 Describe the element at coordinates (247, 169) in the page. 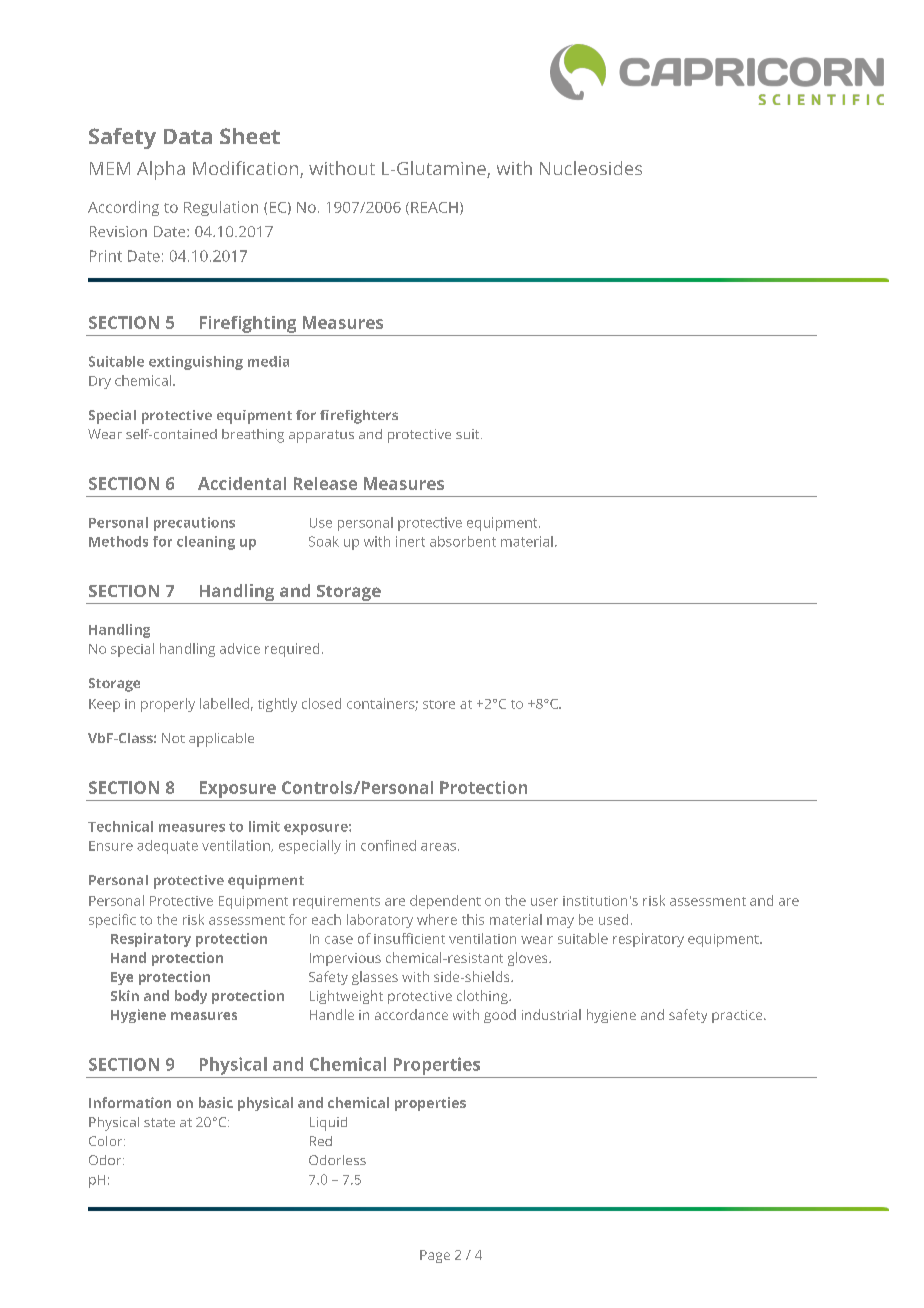

I see `Modification` at that location.
